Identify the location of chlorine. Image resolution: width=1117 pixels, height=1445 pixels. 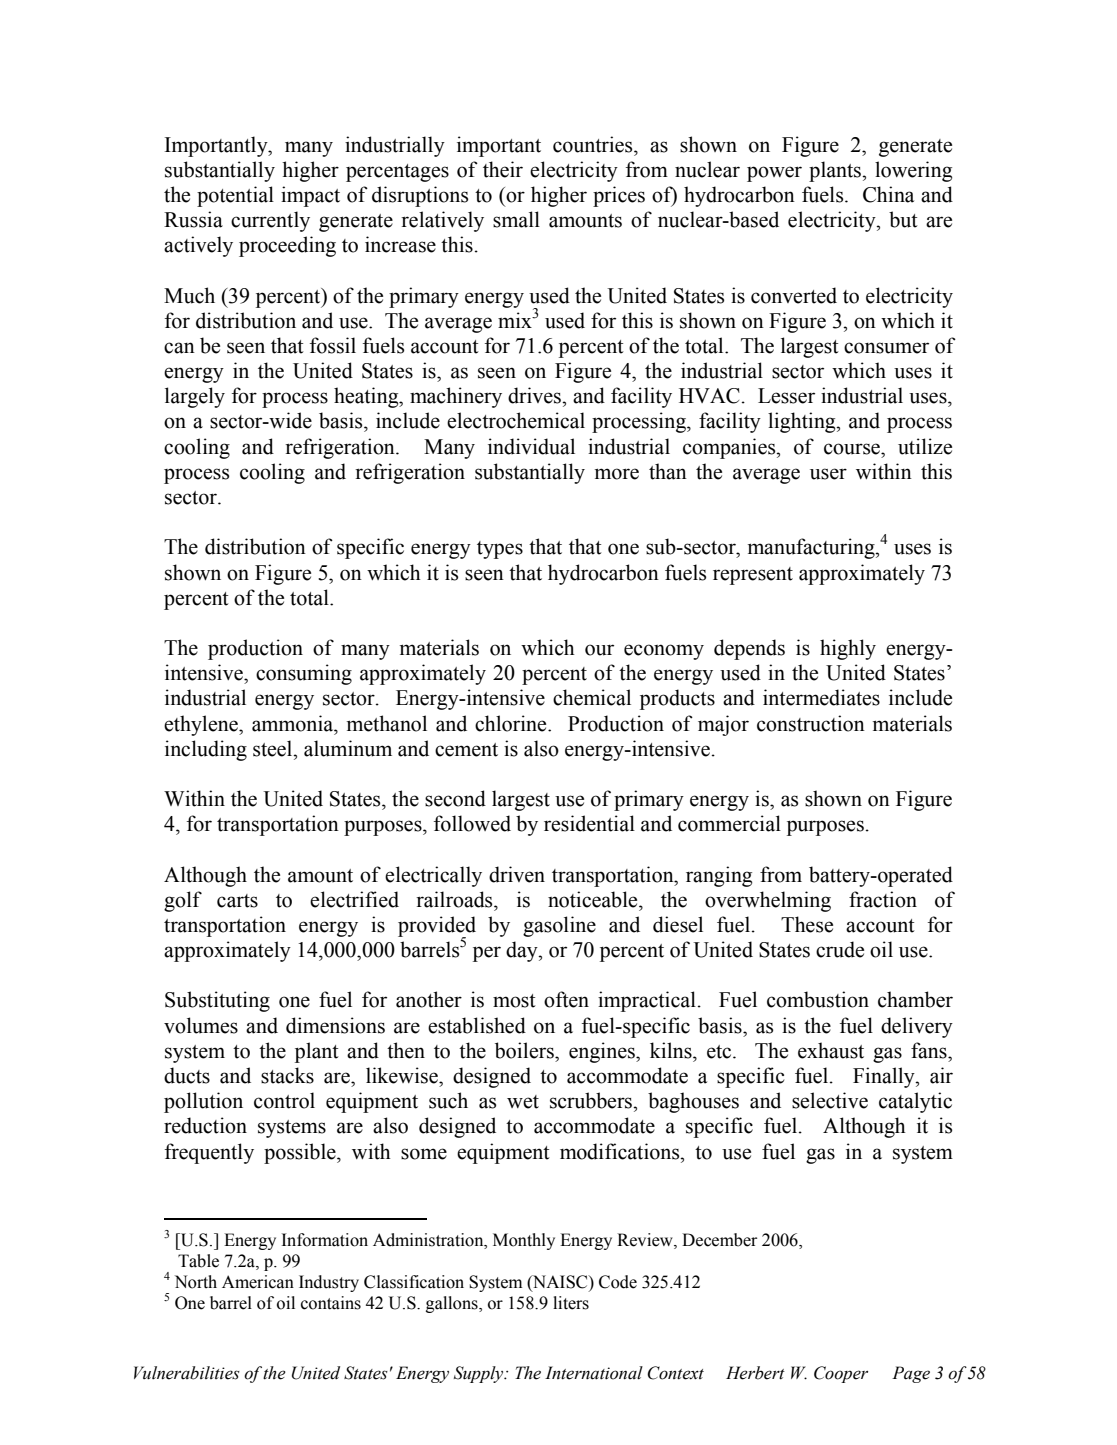
(512, 723).
